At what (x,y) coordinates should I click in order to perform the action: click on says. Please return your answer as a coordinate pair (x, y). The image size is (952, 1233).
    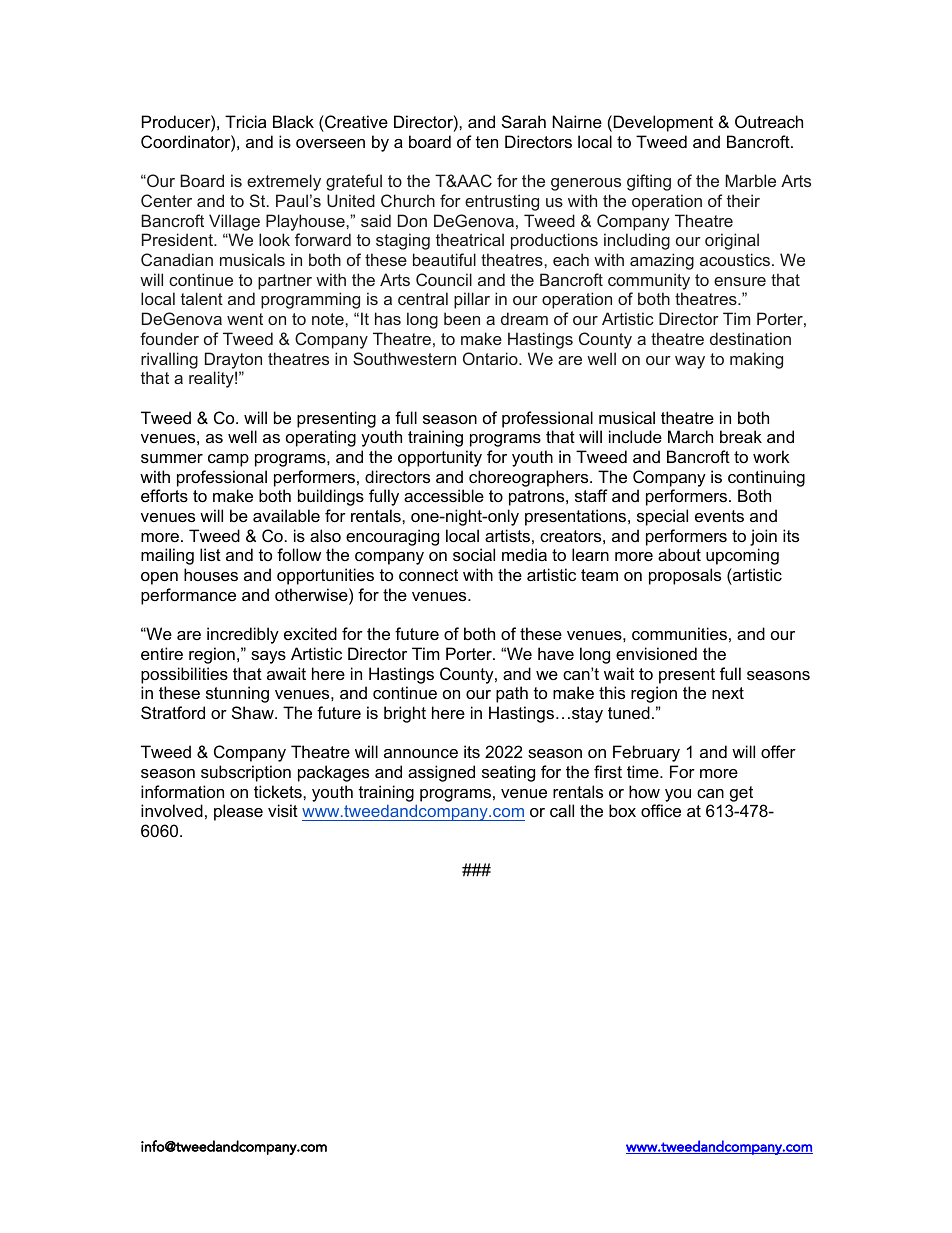
    Looking at the image, I should click on (268, 657).
